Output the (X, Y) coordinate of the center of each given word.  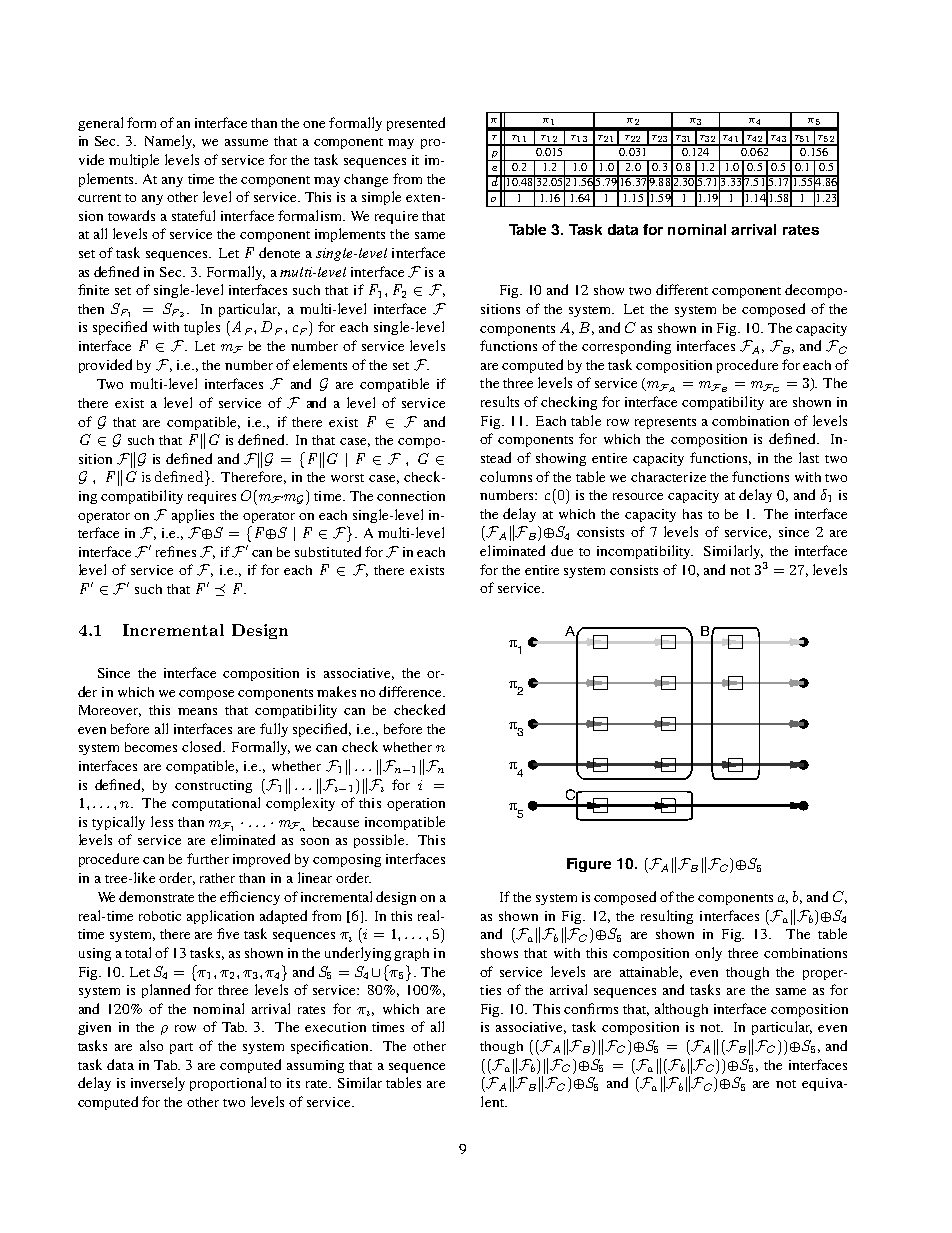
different (682, 289)
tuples (202, 328)
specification (331, 1047)
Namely (170, 142)
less (162, 821)
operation (416, 804)
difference (411, 691)
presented (416, 124)
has (692, 514)
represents (665, 423)
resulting (667, 917)
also (151, 1045)
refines (176, 551)
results (500, 401)
